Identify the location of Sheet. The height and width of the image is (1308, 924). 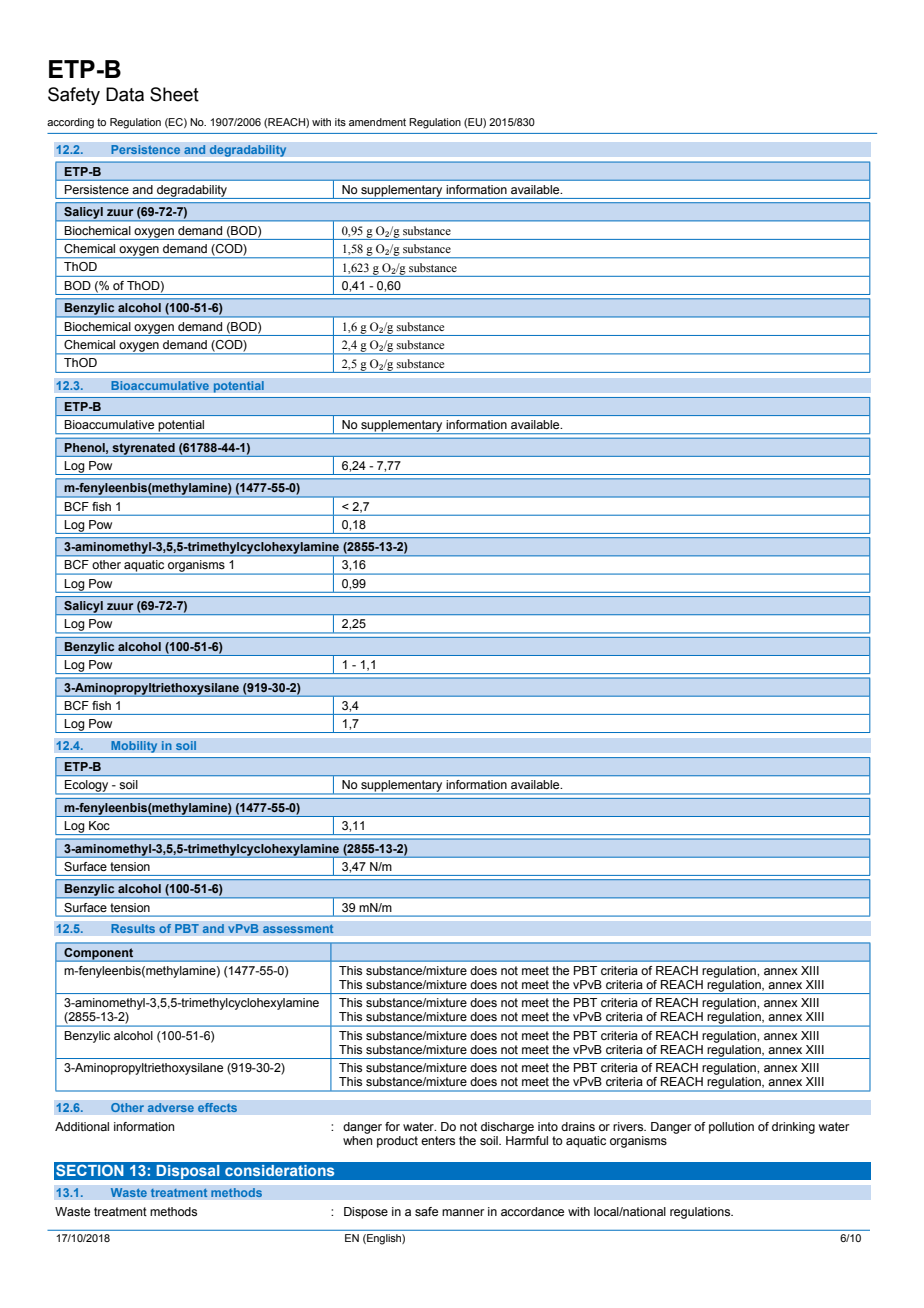
(174, 94).
